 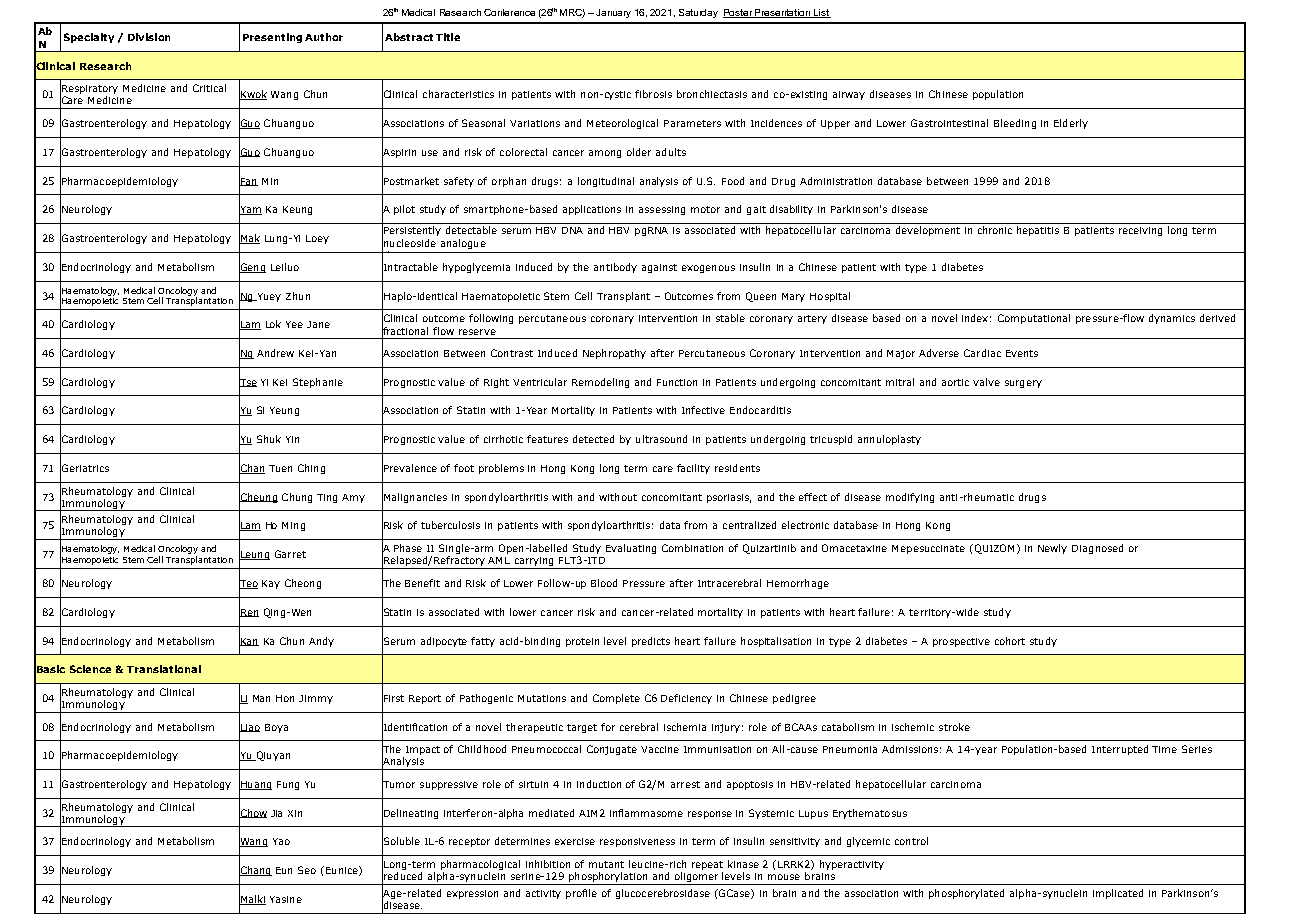 I want to click on mutant, so click(x=606, y=864).
